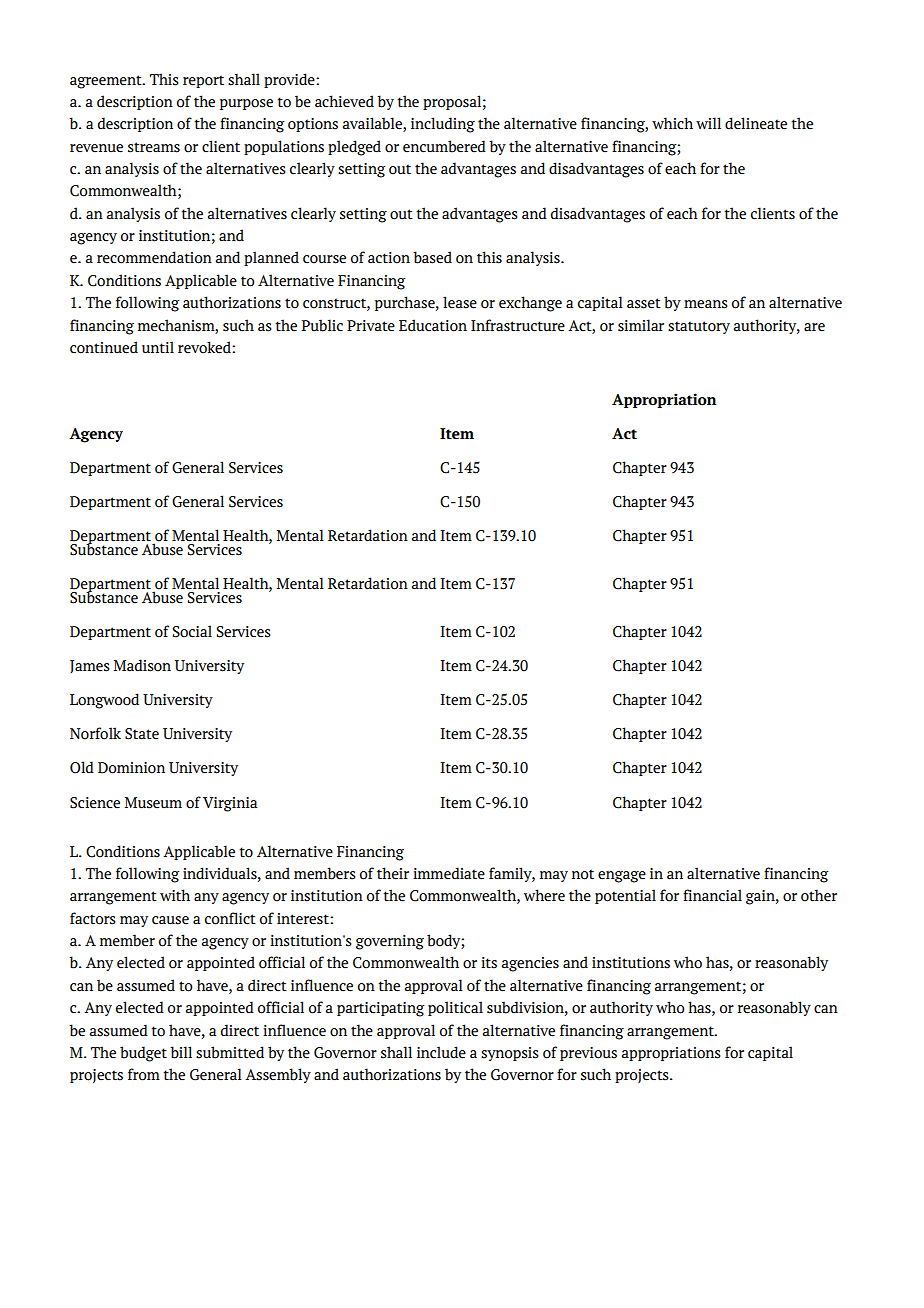 Image resolution: width=924 pixels, height=1308 pixels. What do you see at coordinates (181, 1052) in the page?
I see `bill` at bounding box center [181, 1052].
